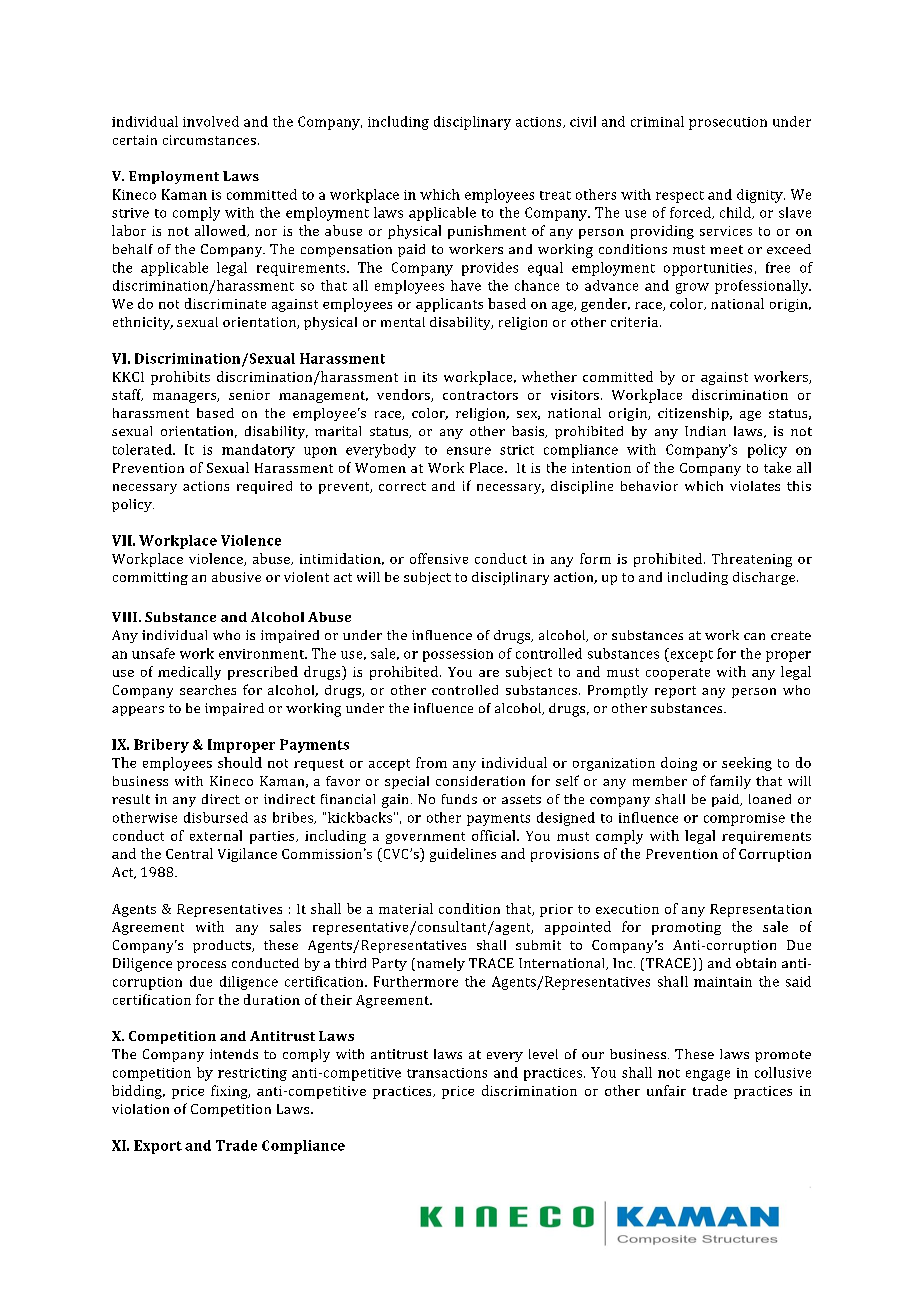 The image size is (924, 1308). What do you see at coordinates (459, 799) in the image?
I see `funds` at bounding box center [459, 799].
